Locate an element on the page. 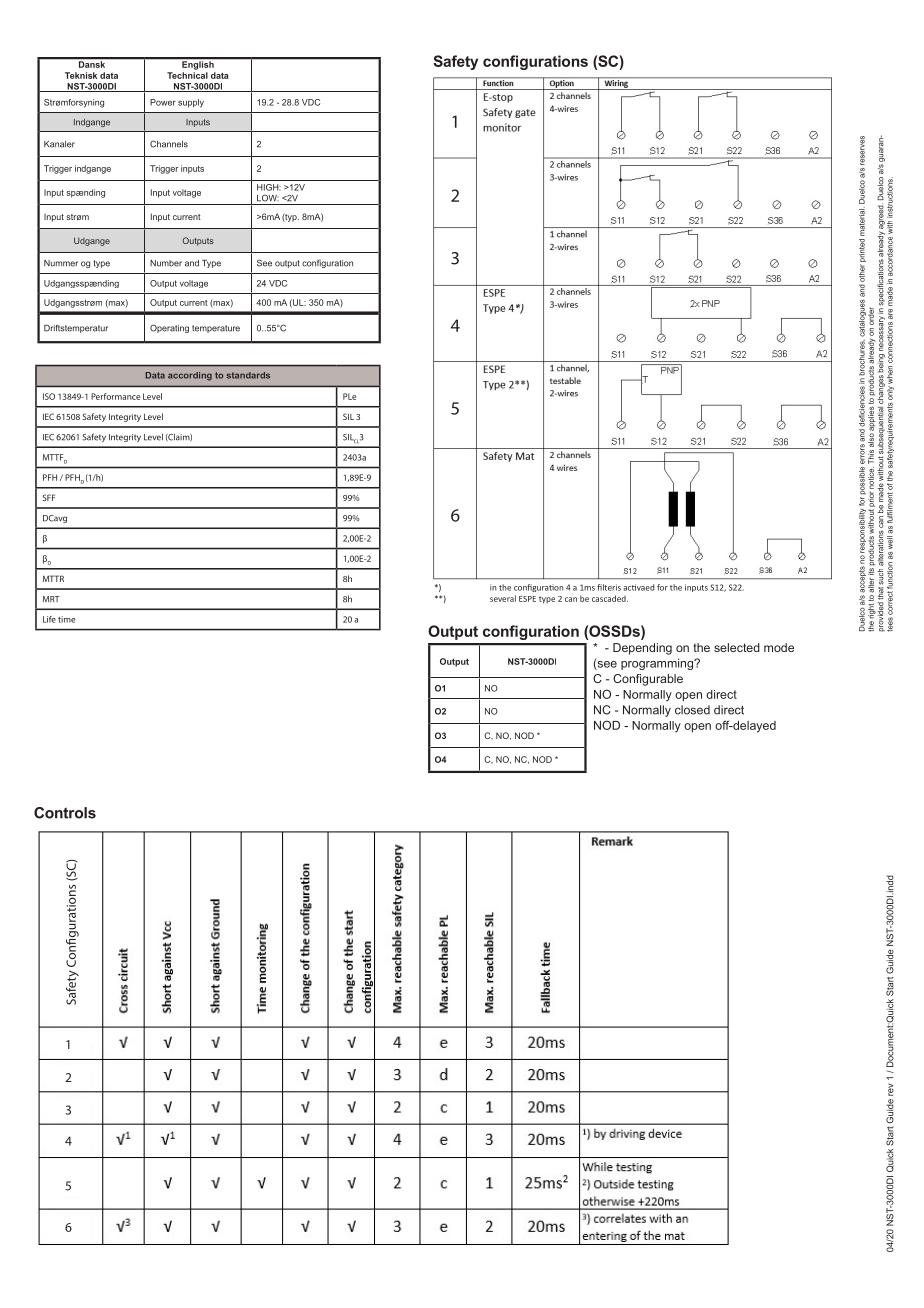  Performance is located at coordinates (115, 396).
